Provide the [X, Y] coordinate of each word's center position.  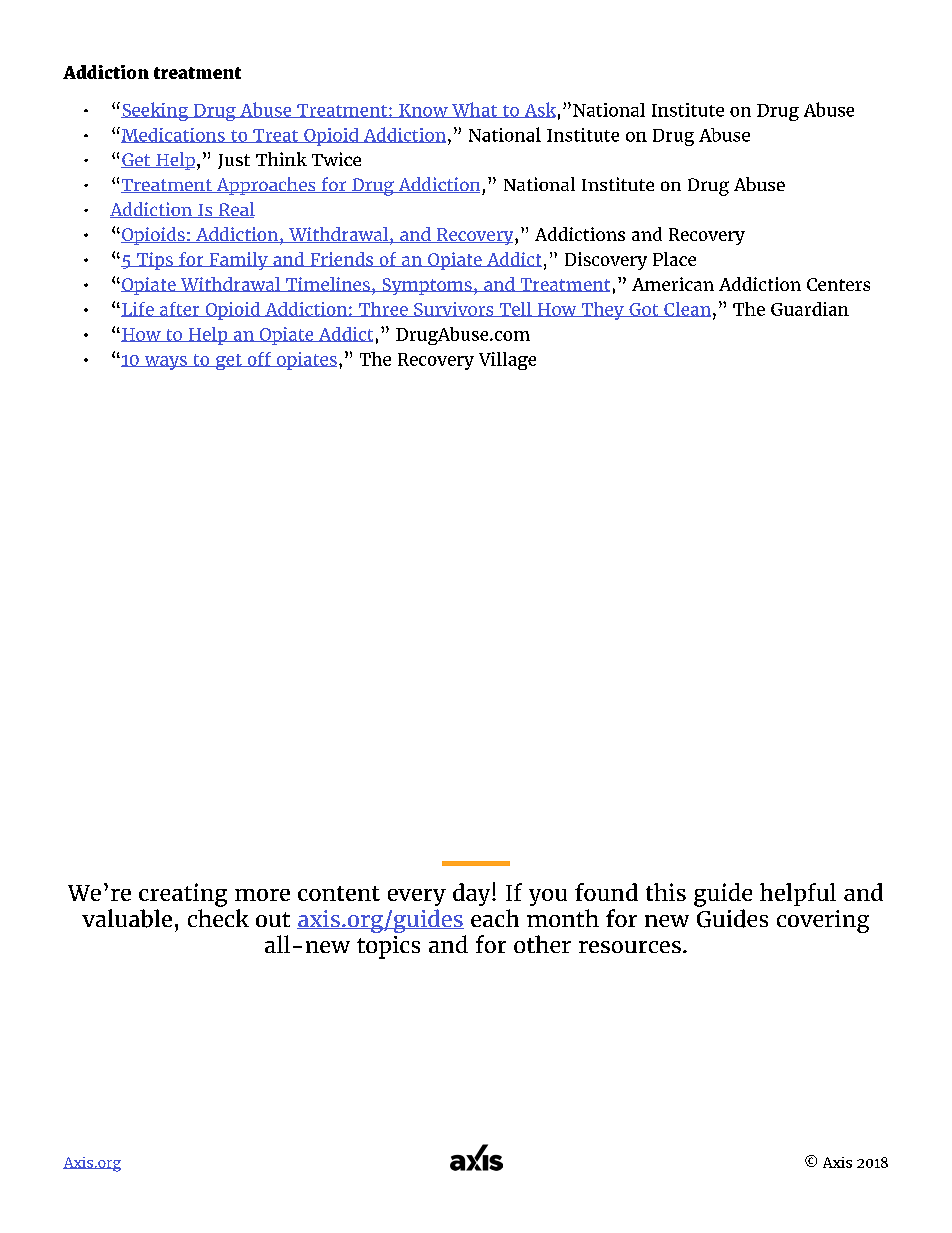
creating [183, 895]
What [475, 110]
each [495, 918]
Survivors [454, 309]
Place [674, 259]
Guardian [810, 309]
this [666, 892]
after [180, 309]
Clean [686, 309]
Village [507, 361]
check [218, 918]
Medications [173, 135]
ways [165, 363]
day [473, 894]
